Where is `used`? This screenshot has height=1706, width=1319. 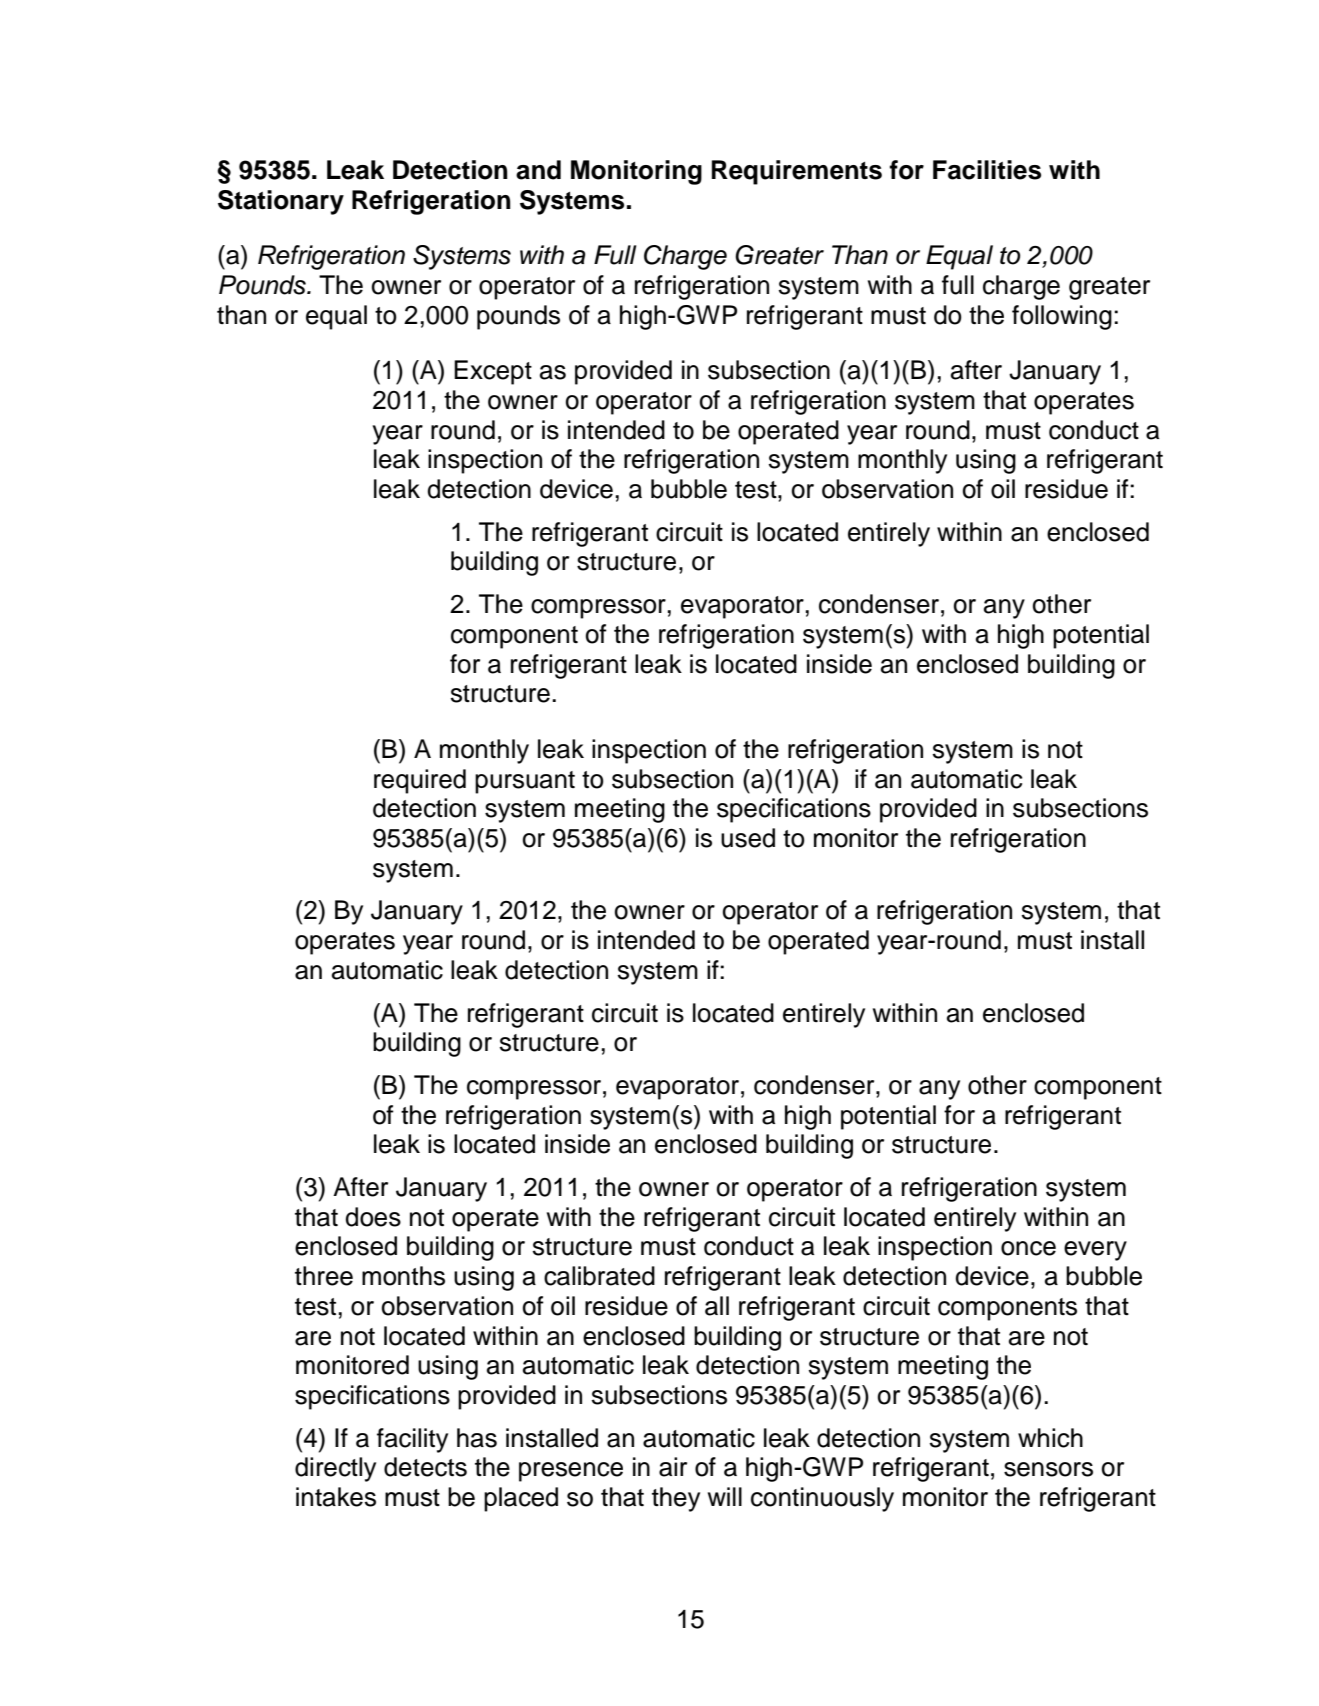 used is located at coordinates (748, 838).
